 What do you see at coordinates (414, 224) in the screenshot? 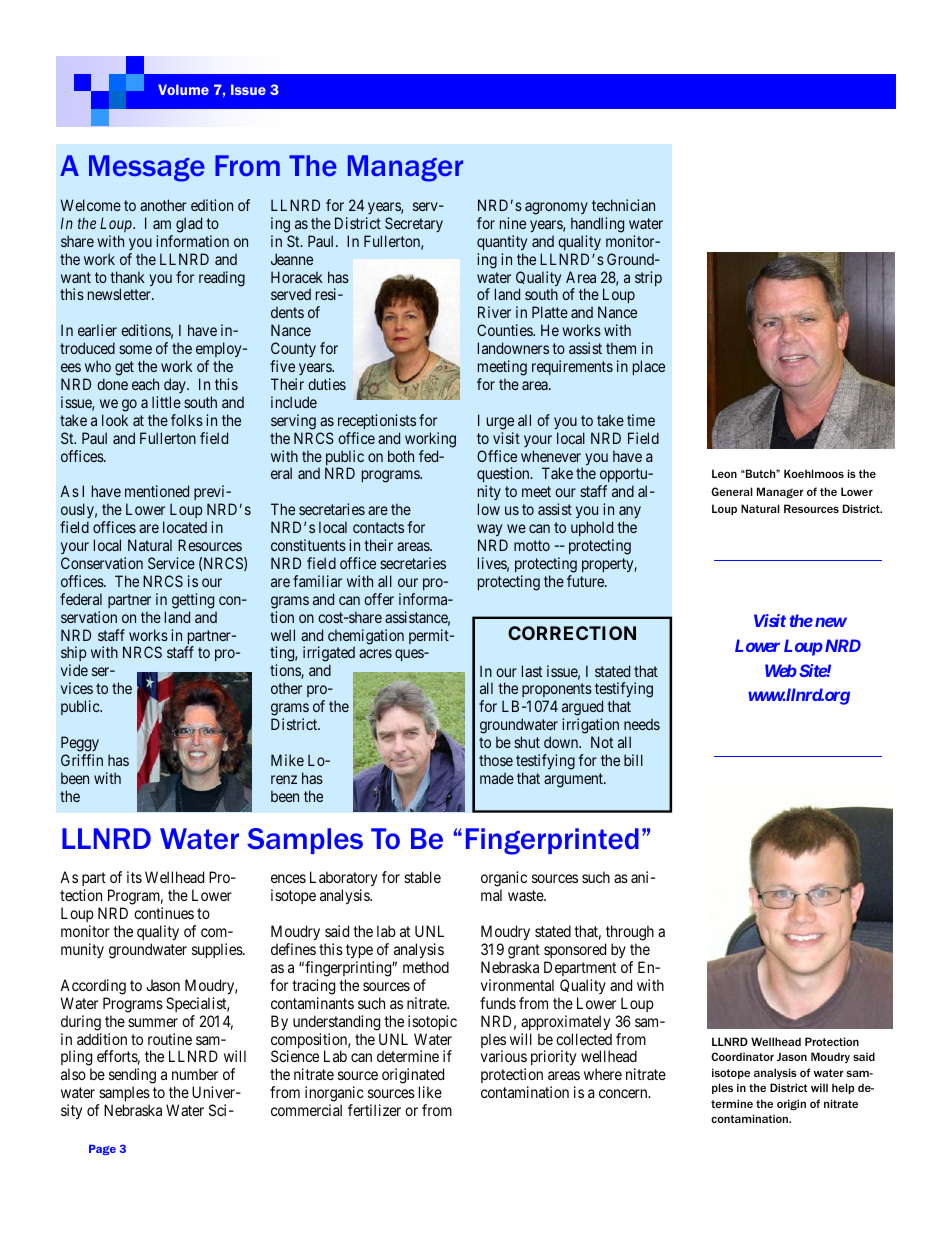
I see `Secretary` at bounding box center [414, 224].
